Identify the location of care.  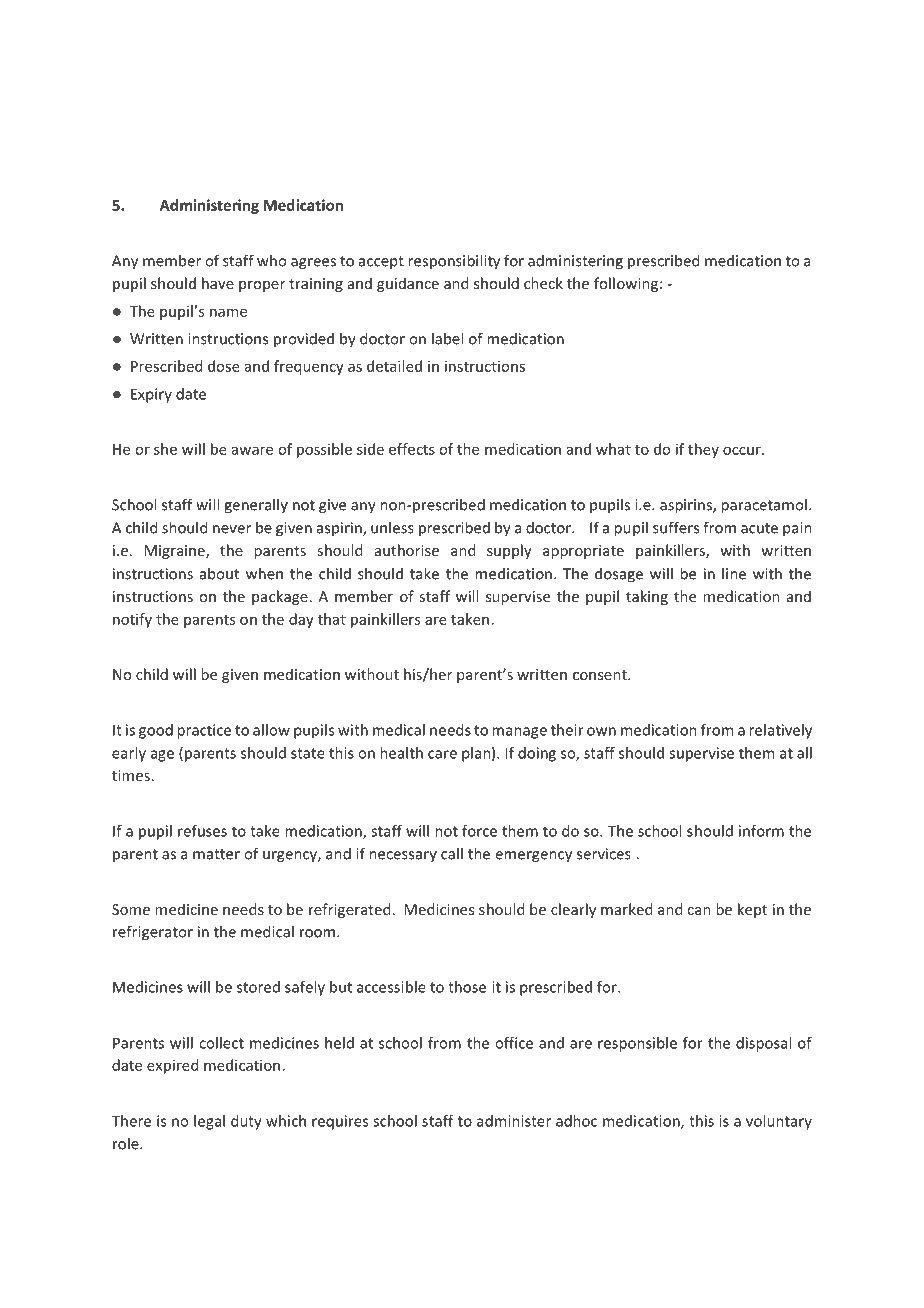
(442, 754).
